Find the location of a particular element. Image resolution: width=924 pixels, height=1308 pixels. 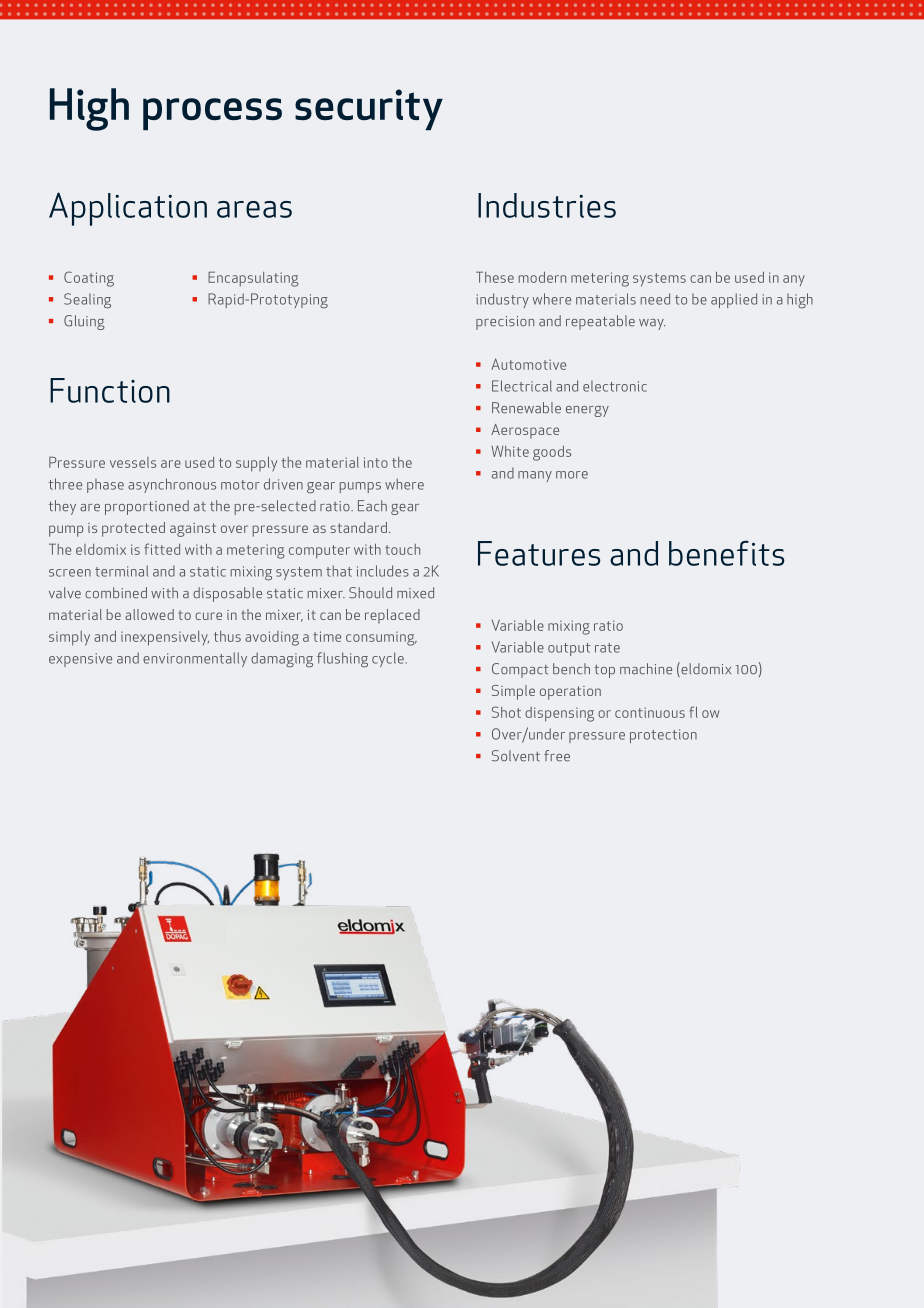

Shot is located at coordinates (506, 712).
